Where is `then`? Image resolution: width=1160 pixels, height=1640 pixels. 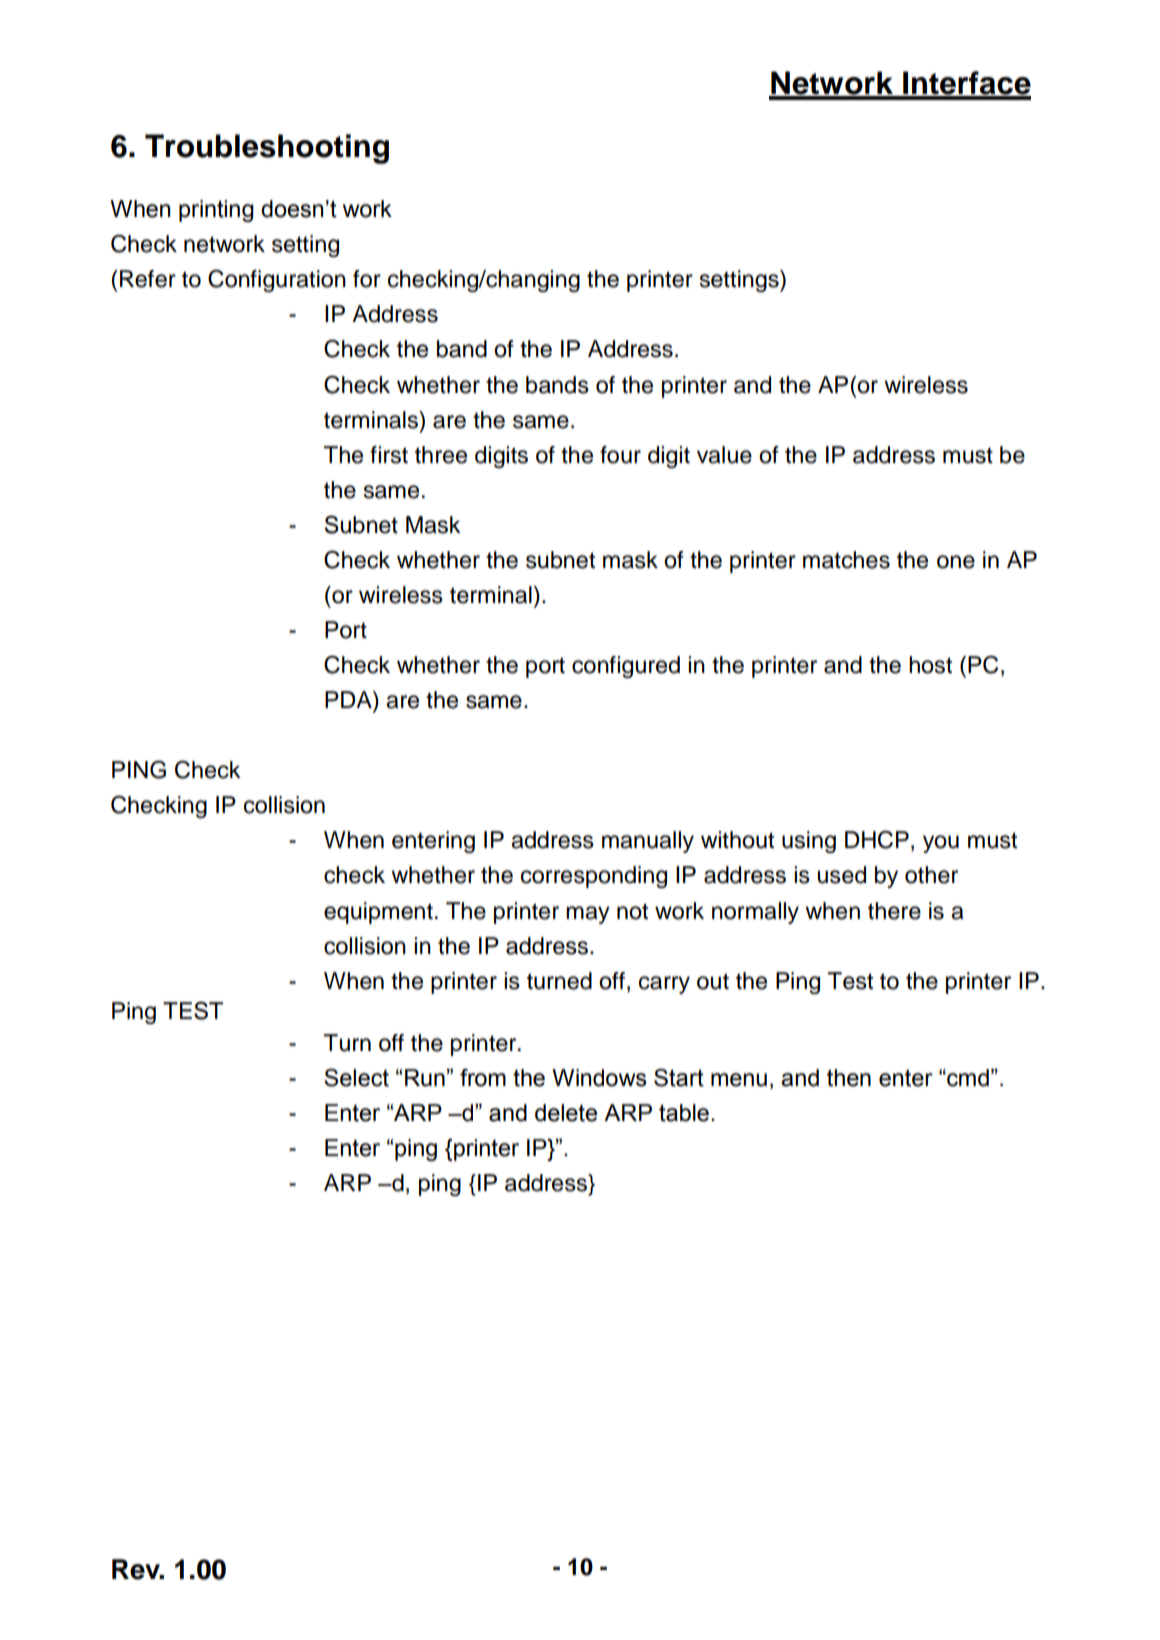 then is located at coordinates (849, 1078).
